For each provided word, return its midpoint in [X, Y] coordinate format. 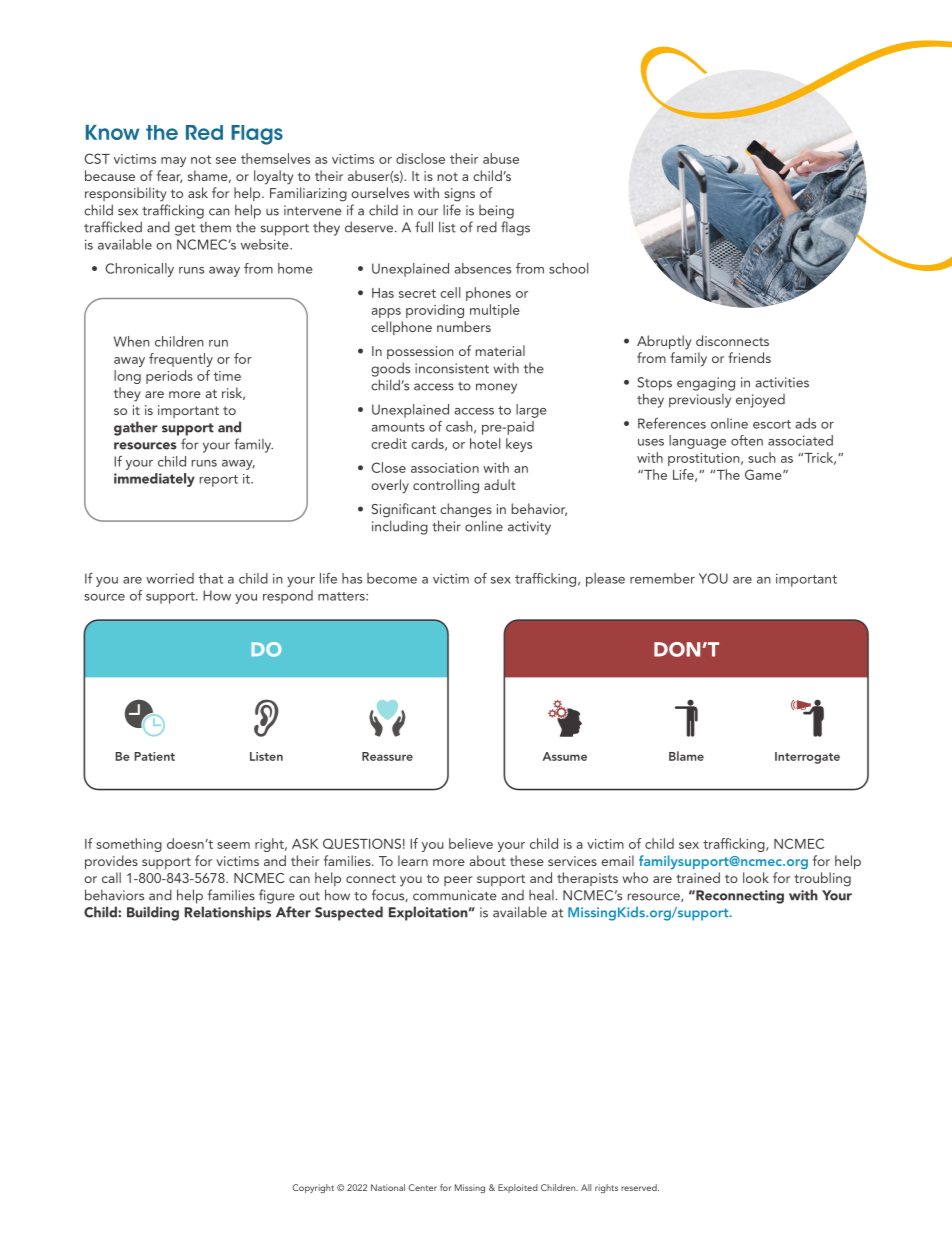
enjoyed [760, 401]
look [756, 877]
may [173, 162]
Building [153, 913]
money [496, 388]
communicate [455, 895]
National [388, 1187]
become [392, 578]
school [568, 268]
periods [169, 377]
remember [662, 578]
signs [459, 195]
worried [170, 578]
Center [422, 1187]
